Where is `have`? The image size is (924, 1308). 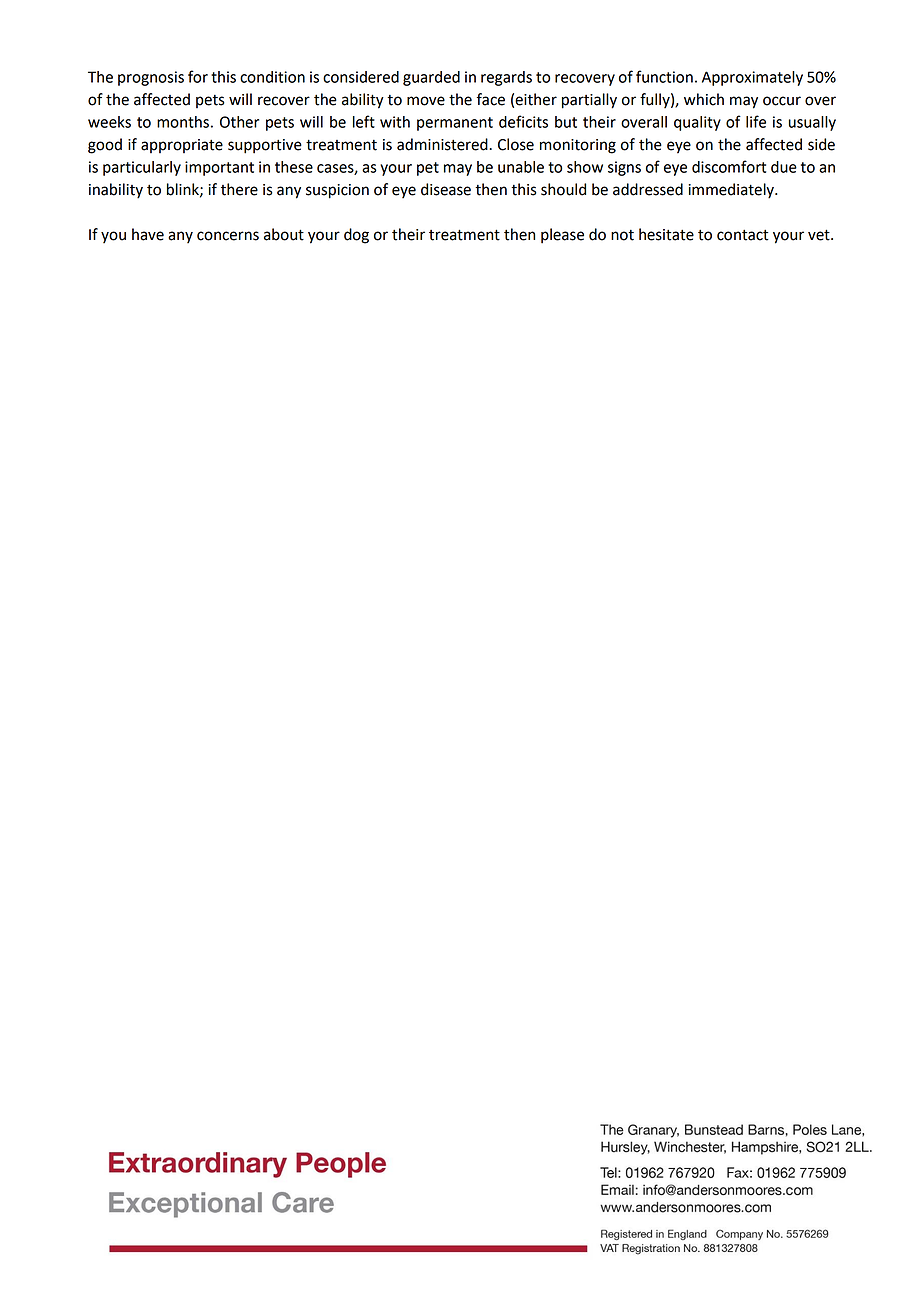
have is located at coordinates (148, 234).
